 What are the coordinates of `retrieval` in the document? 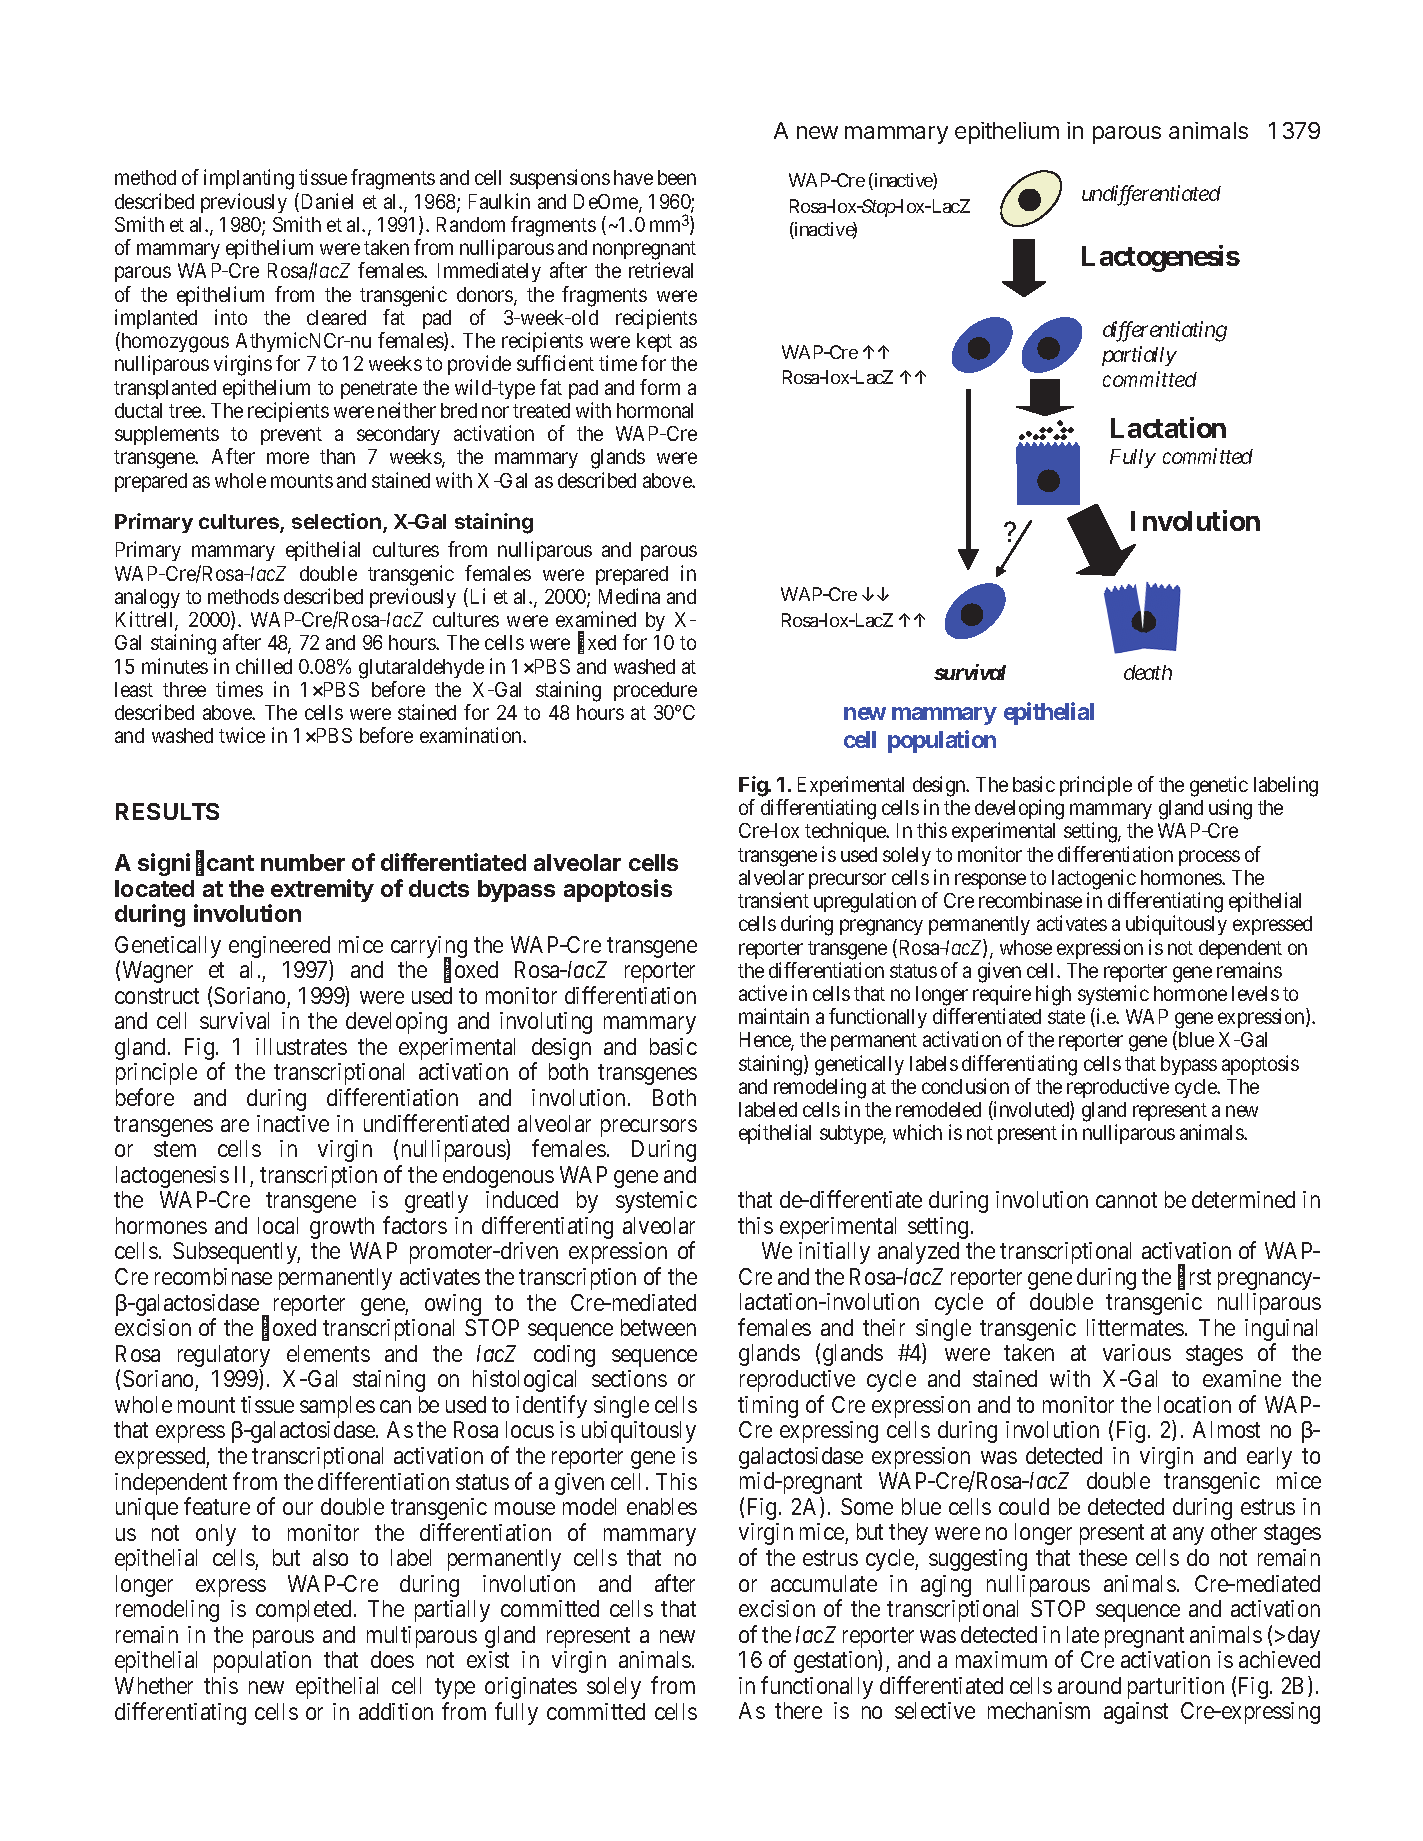 It's located at (661, 270).
